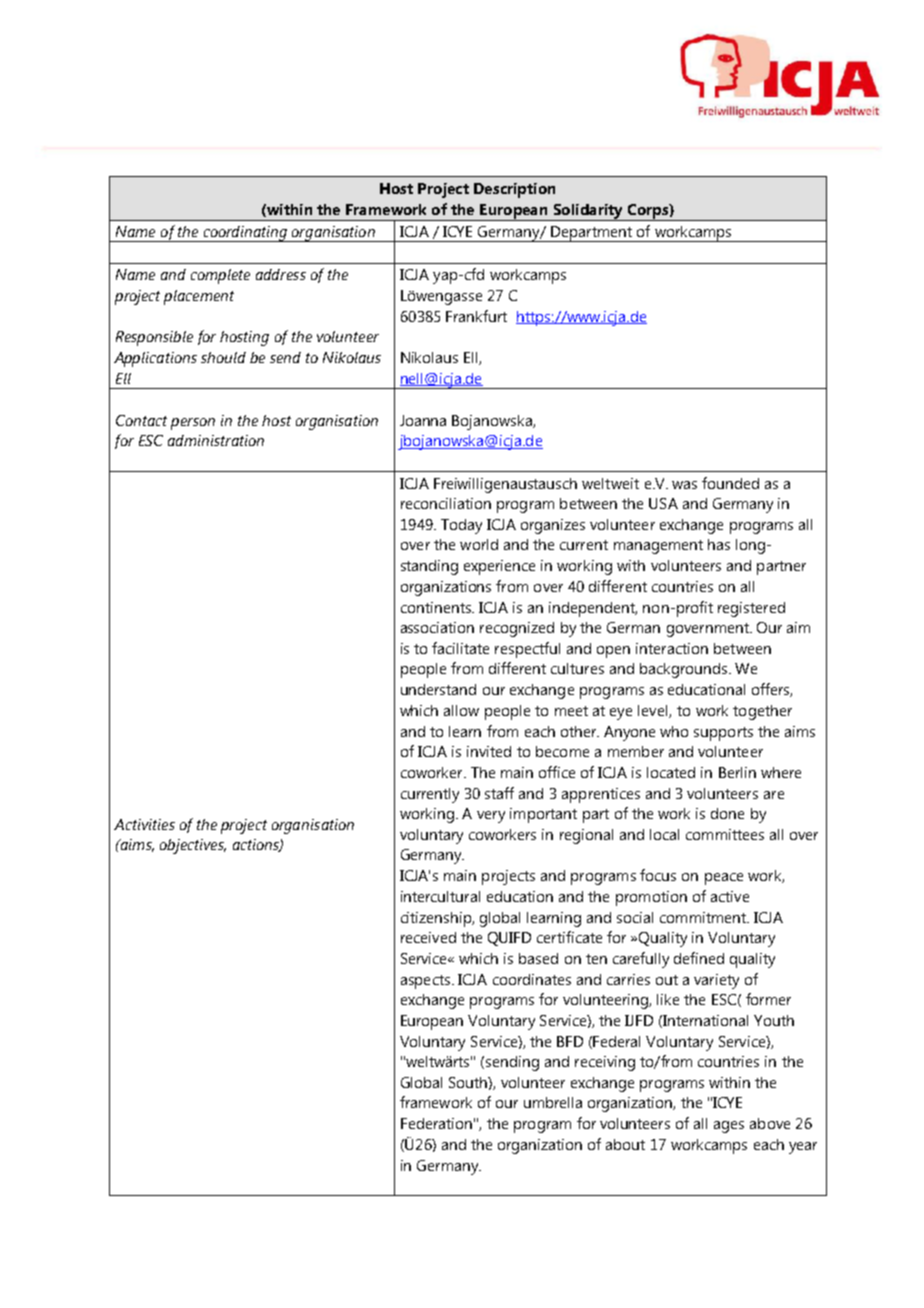 Image resolution: width=924 pixels, height=1308 pixels. Describe the element at coordinates (436, 1123) in the screenshot. I see `Federation` at that location.
